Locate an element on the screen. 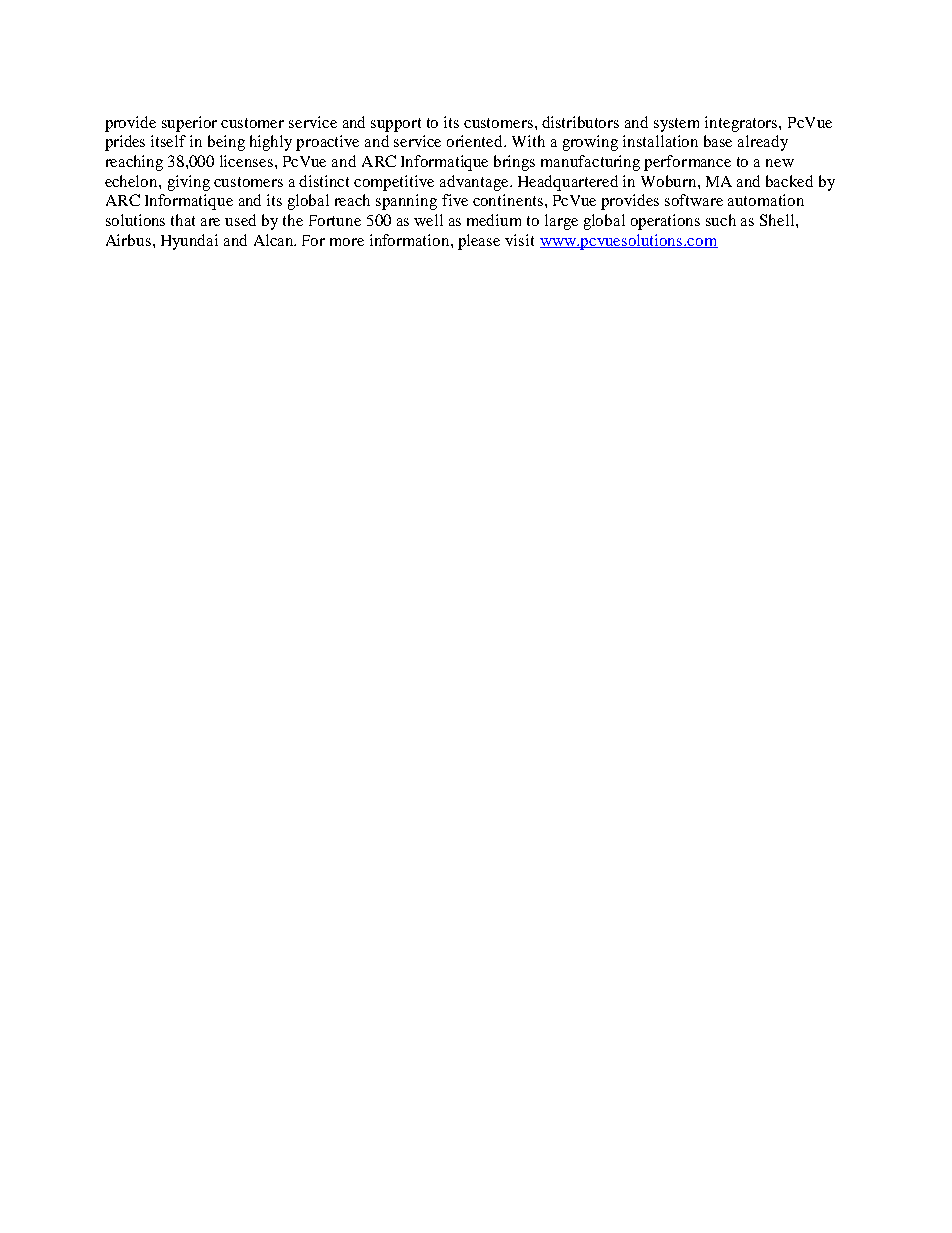  advantage is located at coordinates (475, 183).
